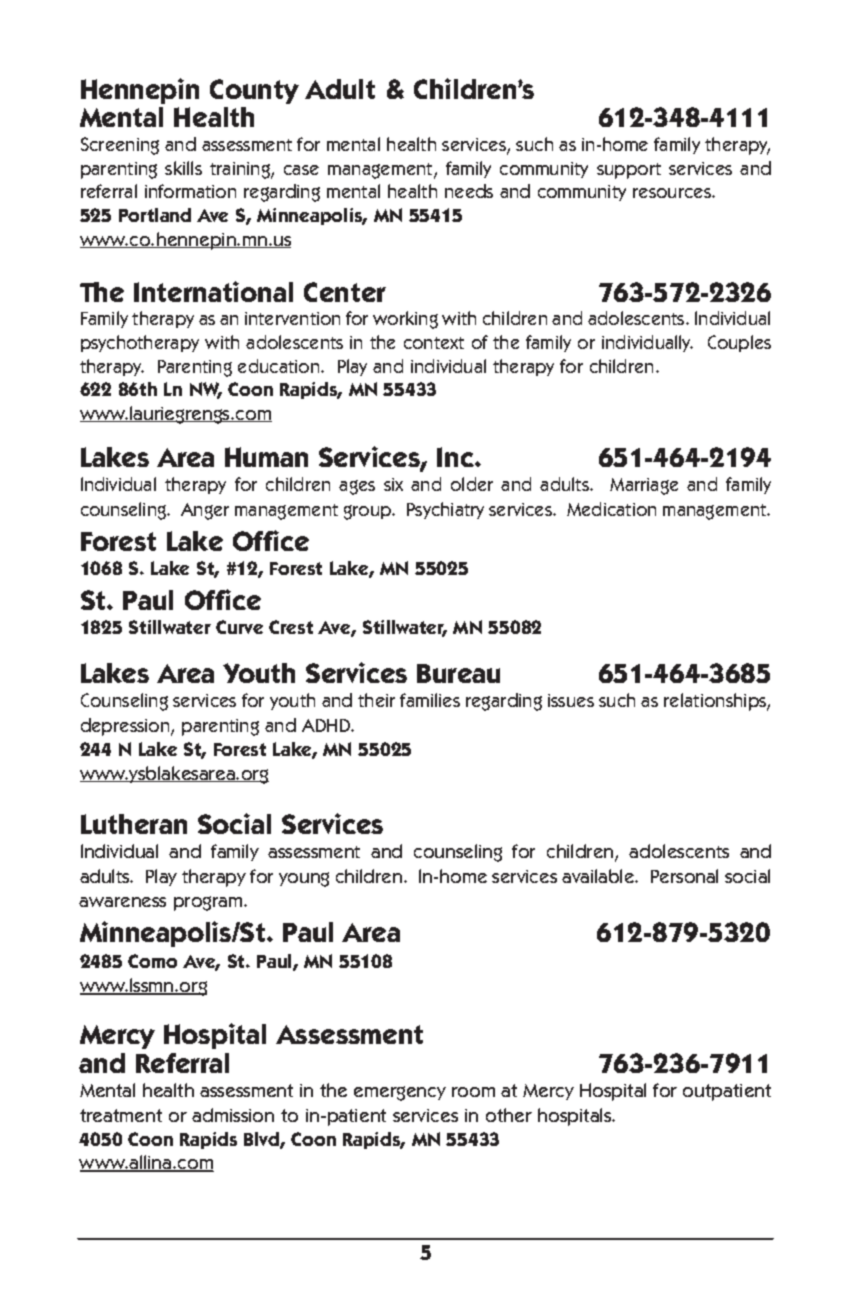 This screenshot has height=1316, width=851. I want to click on Human, so click(266, 457).
